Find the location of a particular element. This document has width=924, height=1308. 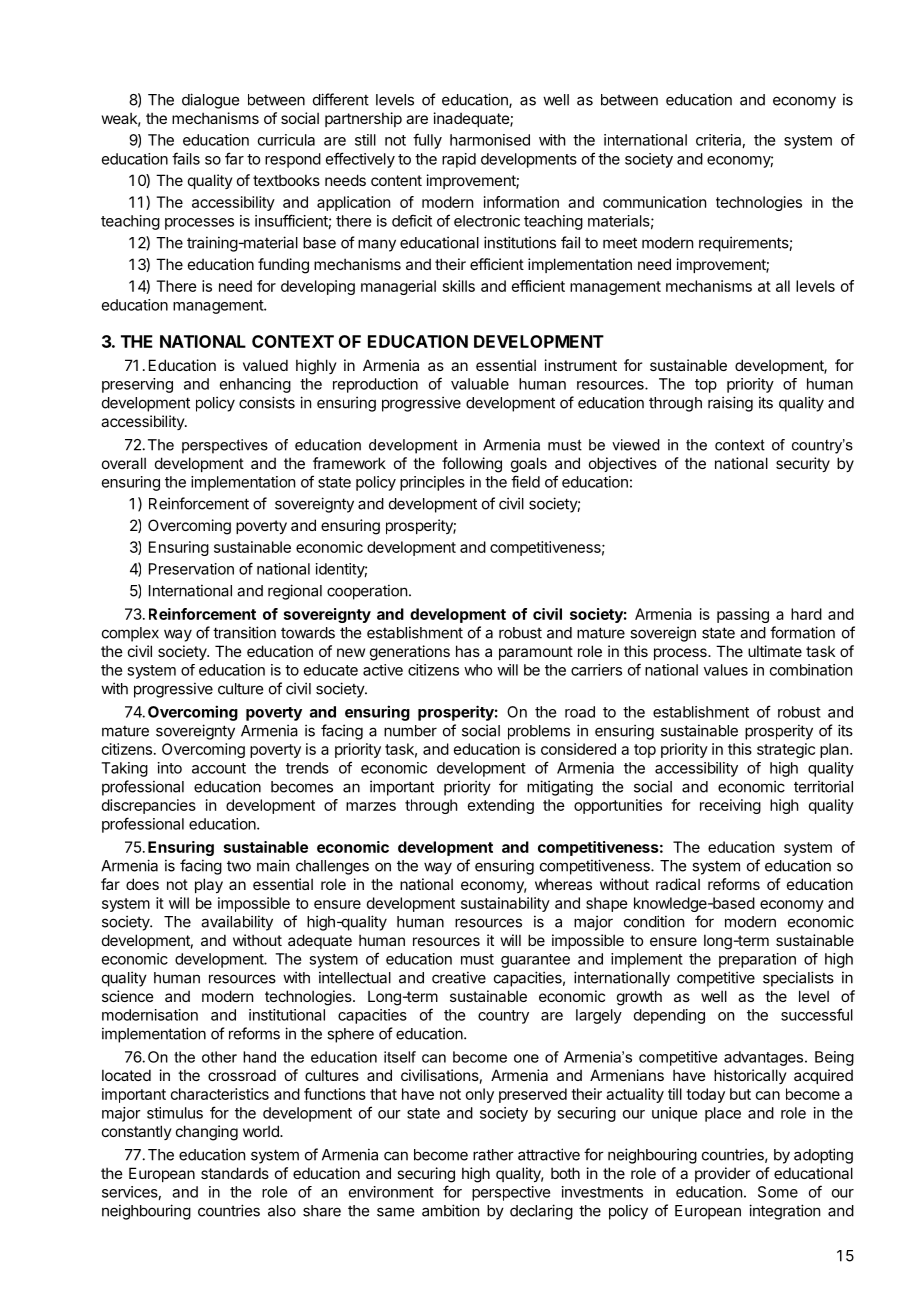

communication is located at coordinates (654, 202).
